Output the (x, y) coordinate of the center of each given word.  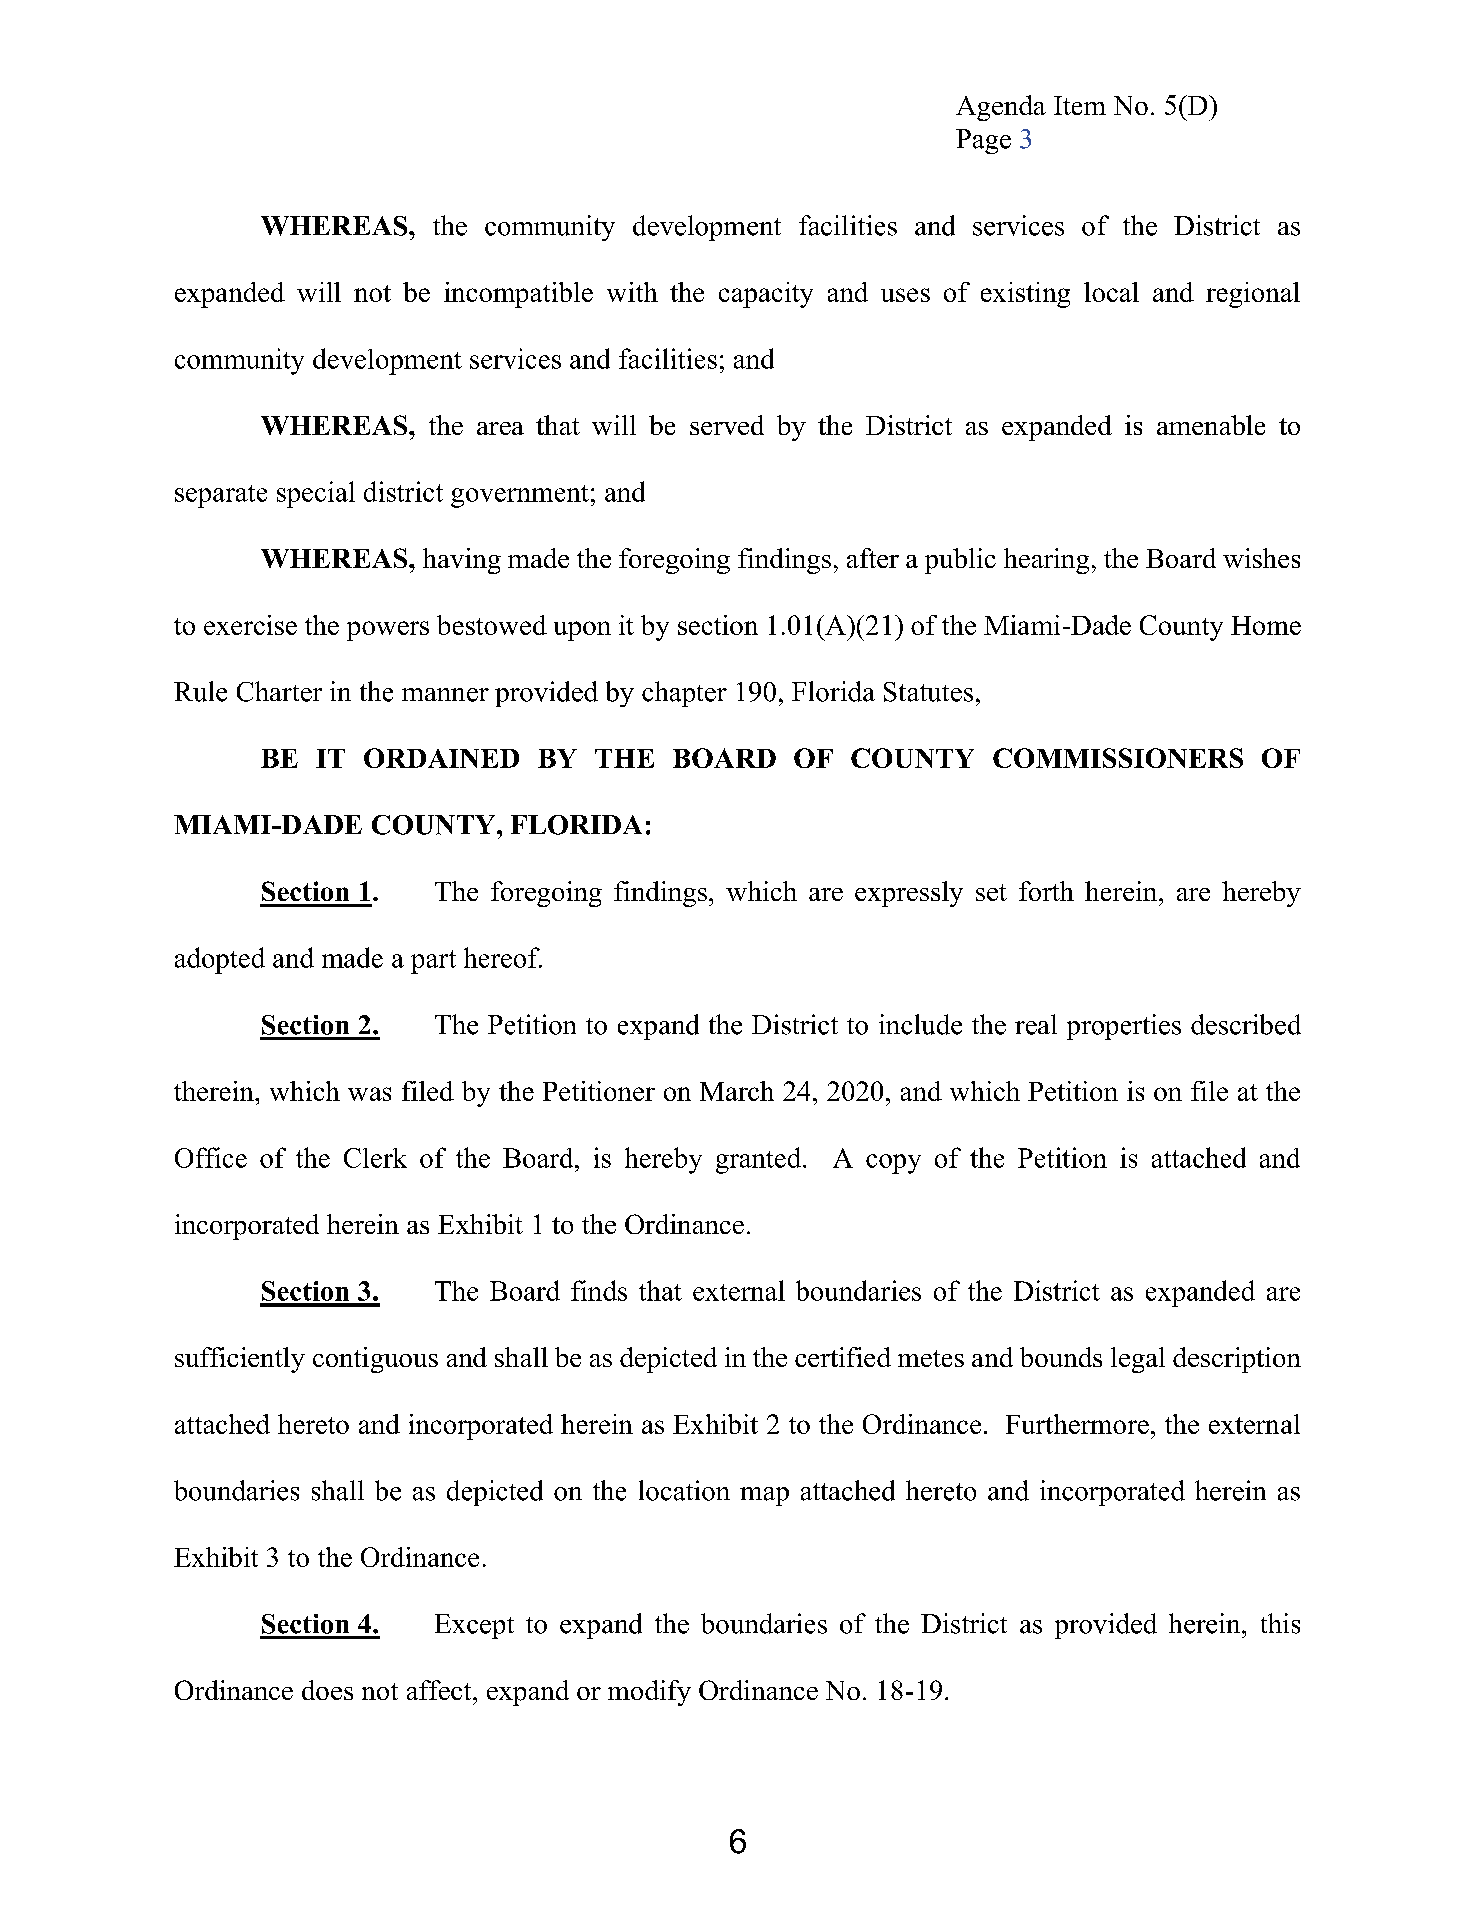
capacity (766, 295)
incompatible (518, 295)
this (1280, 1623)
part (433, 962)
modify (649, 1693)
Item (1080, 105)
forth (1046, 891)
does (327, 1690)
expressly (909, 894)
